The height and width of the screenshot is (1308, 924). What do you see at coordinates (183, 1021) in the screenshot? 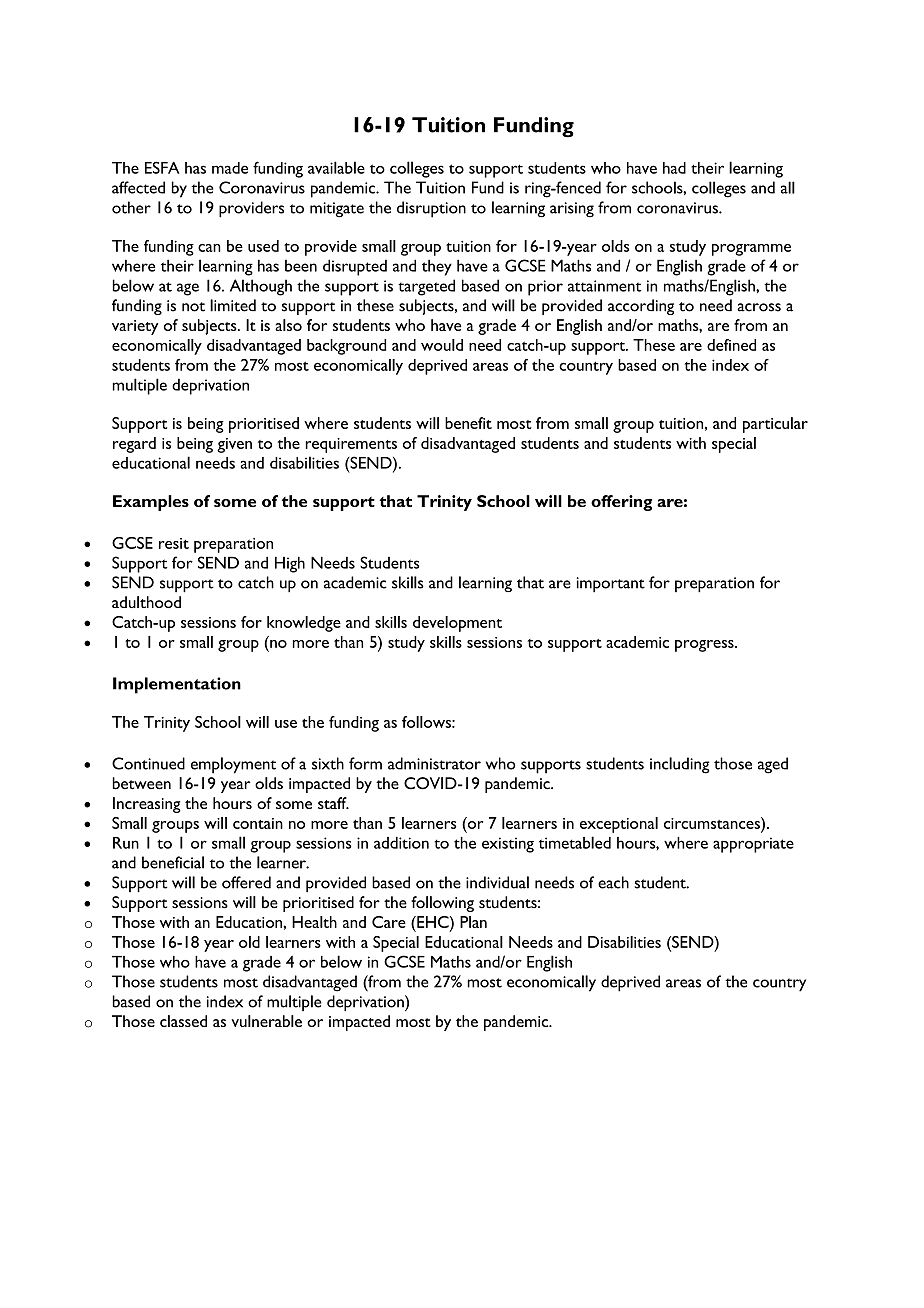
I see `classed` at bounding box center [183, 1021].
